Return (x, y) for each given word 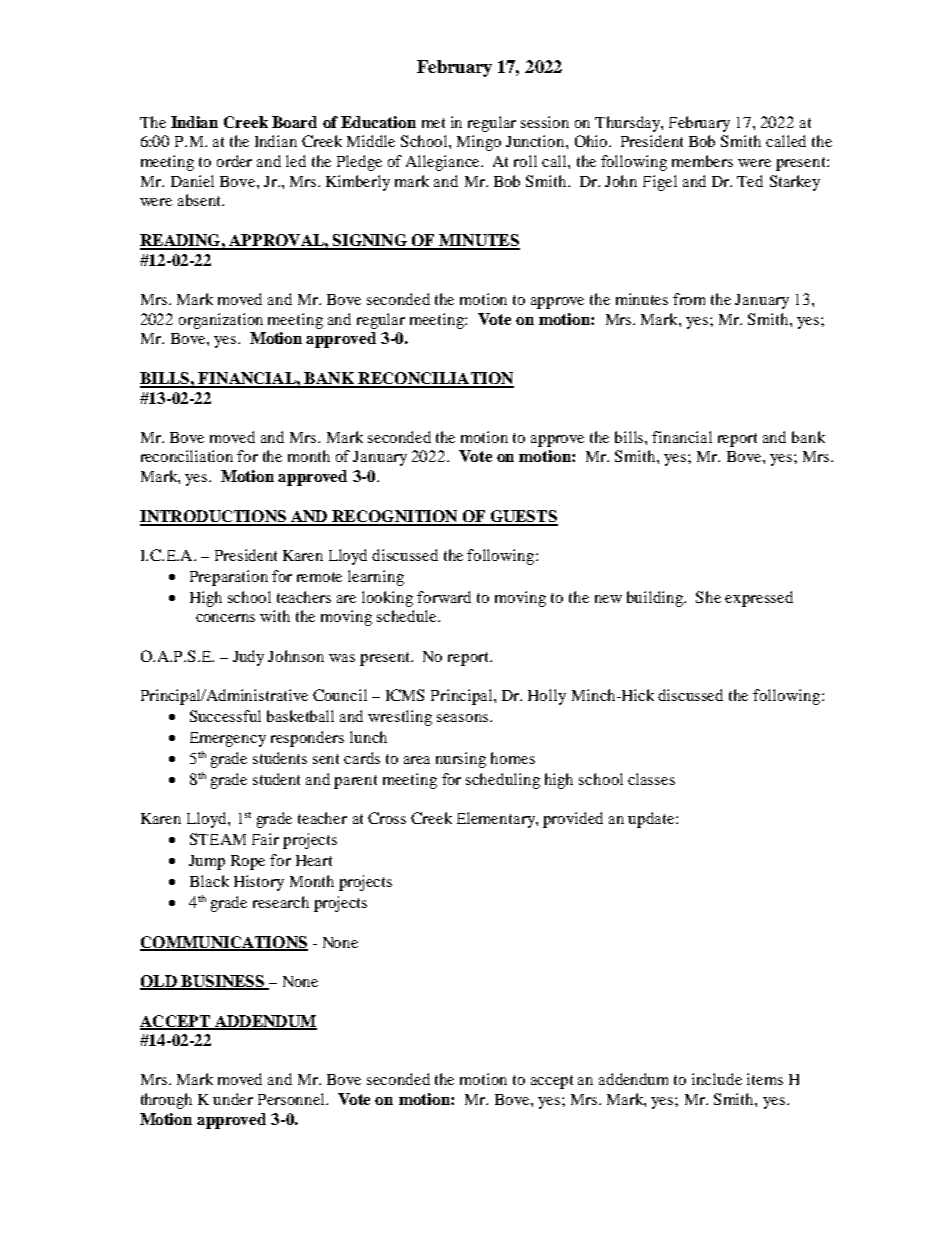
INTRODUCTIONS (214, 517)
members (702, 161)
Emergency (228, 739)
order (234, 161)
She (708, 597)
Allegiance (444, 163)
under (233, 1099)
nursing (461, 760)
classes (651, 779)
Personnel (292, 1099)
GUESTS (523, 517)
